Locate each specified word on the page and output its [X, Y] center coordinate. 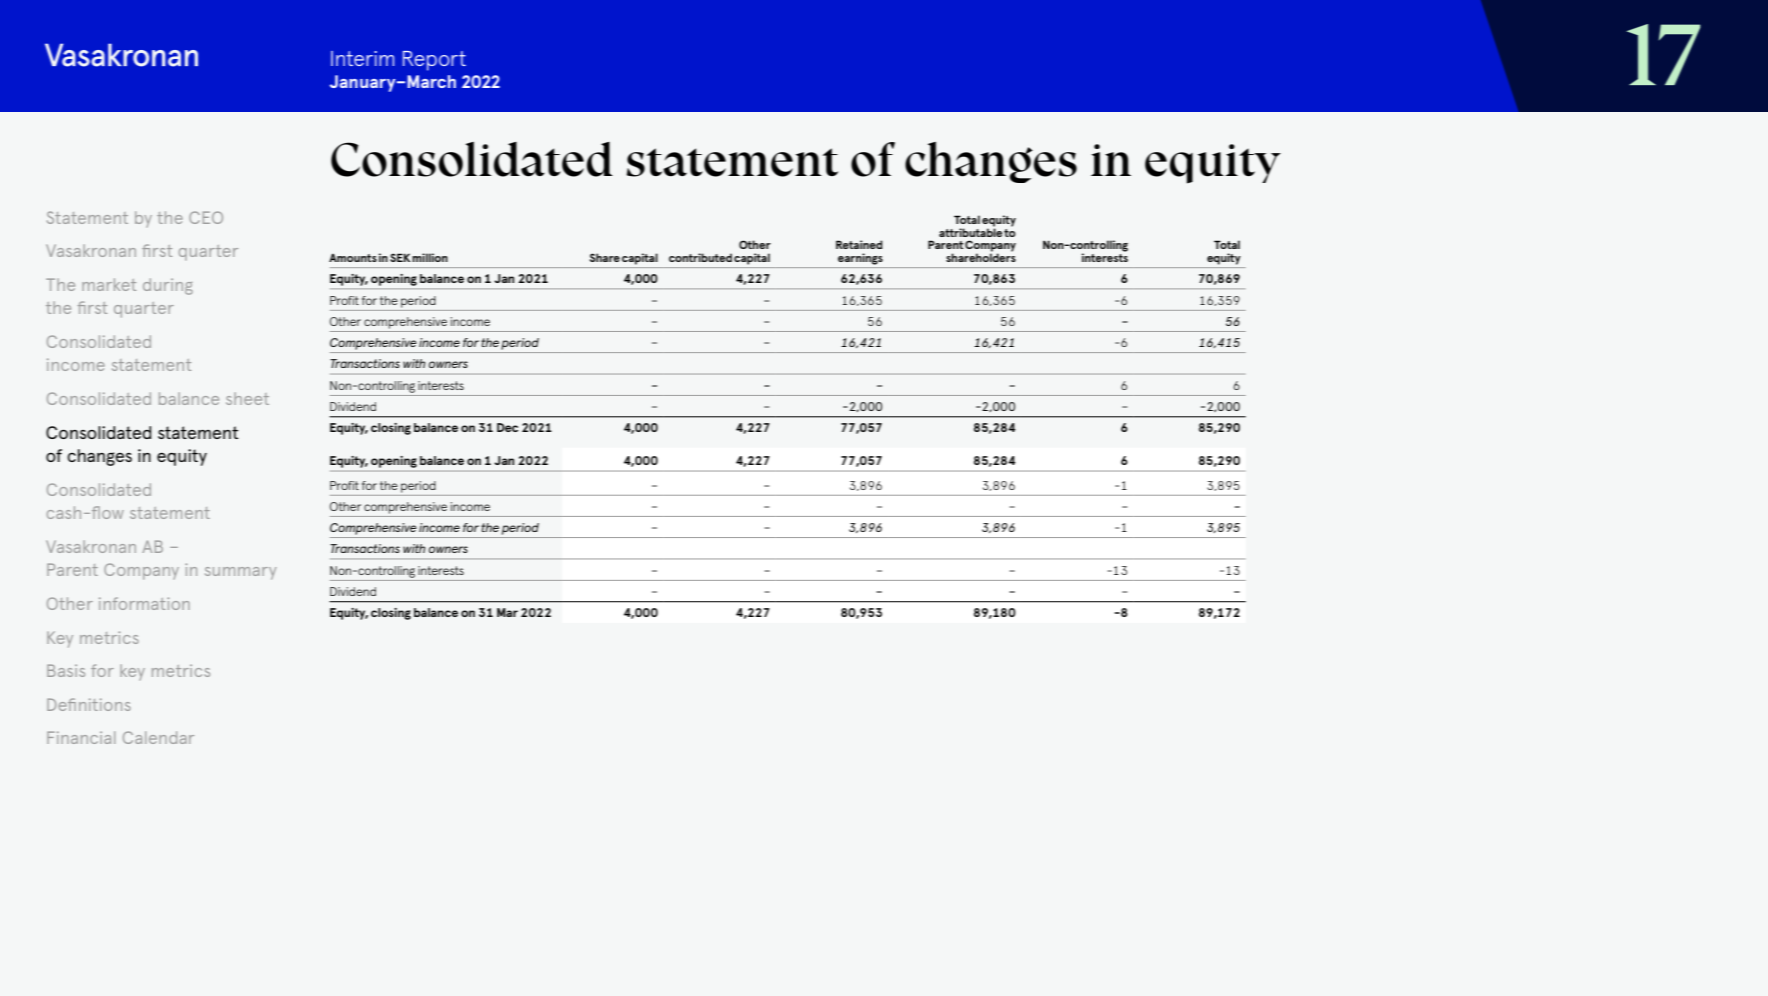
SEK [400, 257]
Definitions [89, 704]
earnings [860, 259]
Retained [859, 244]
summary [241, 573]
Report [434, 61]
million [430, 257]
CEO [206, 217]
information [144, 603]
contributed [700, 257]
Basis [66, 670]
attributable [970, 231]
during [168, 286]
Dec [507, 427]
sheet [247, 398]
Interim [362, 58]
